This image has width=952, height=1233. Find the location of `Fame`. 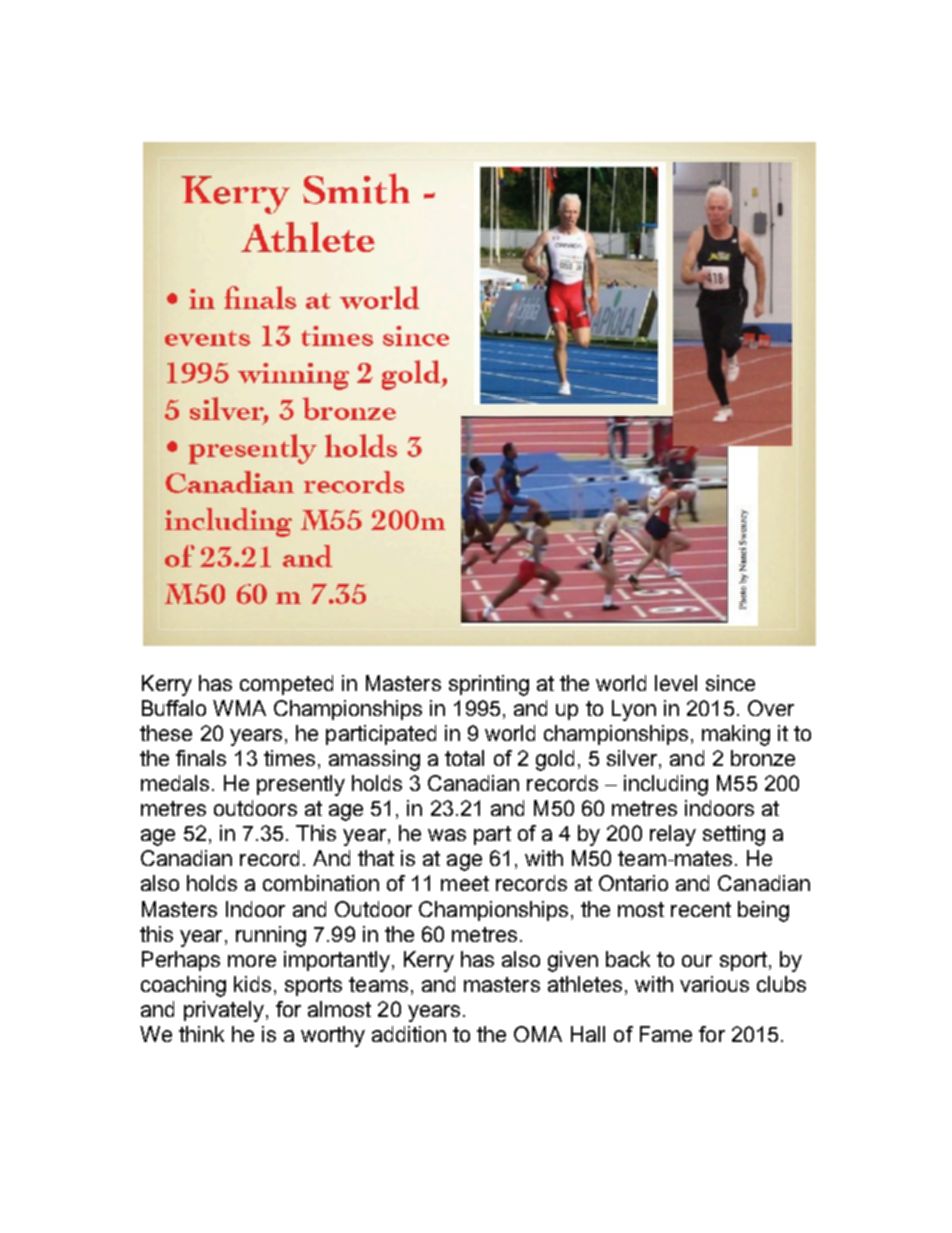

Fame is located at coordinates (666, 1034).
